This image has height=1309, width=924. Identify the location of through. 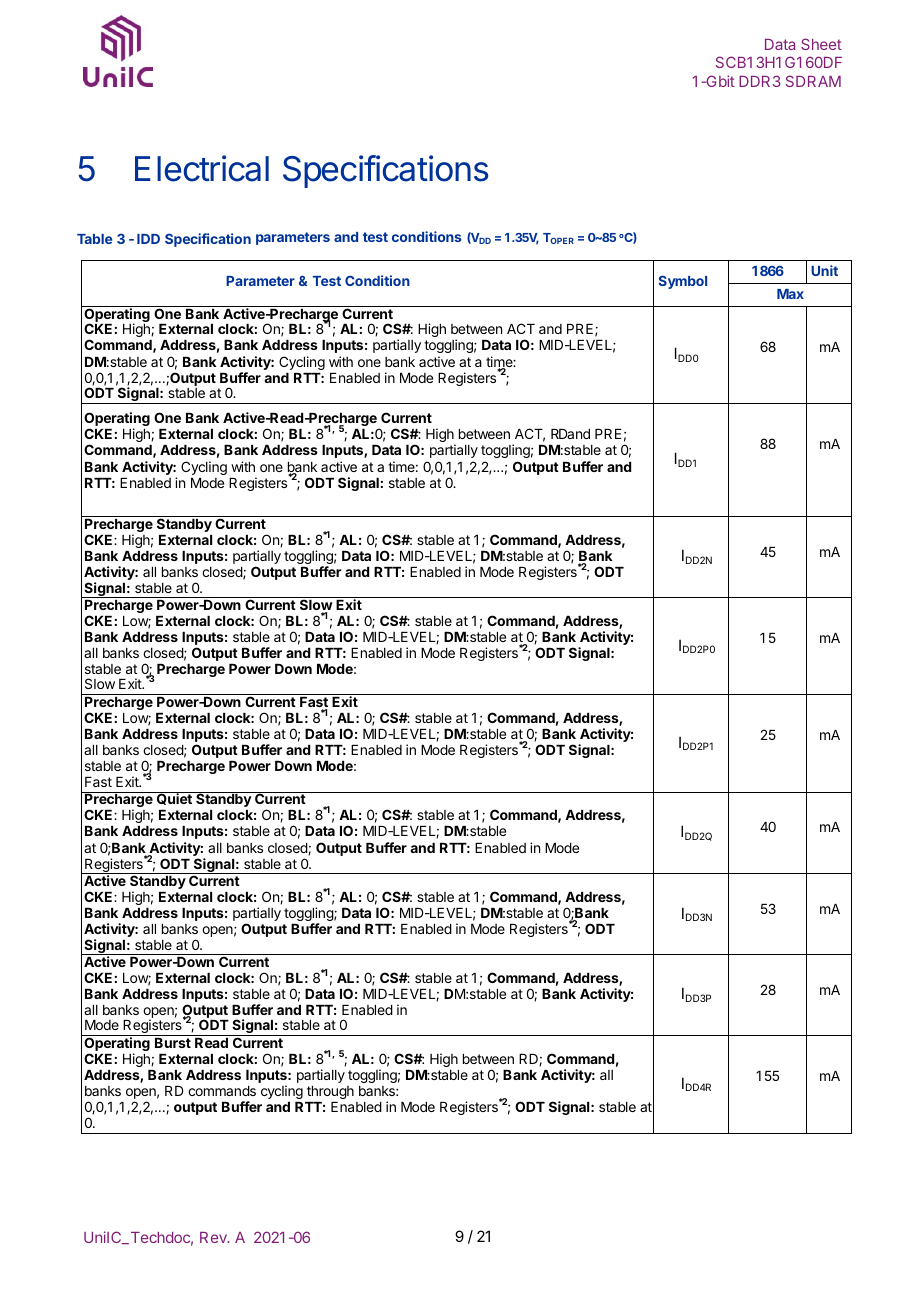
(330, 1092).
